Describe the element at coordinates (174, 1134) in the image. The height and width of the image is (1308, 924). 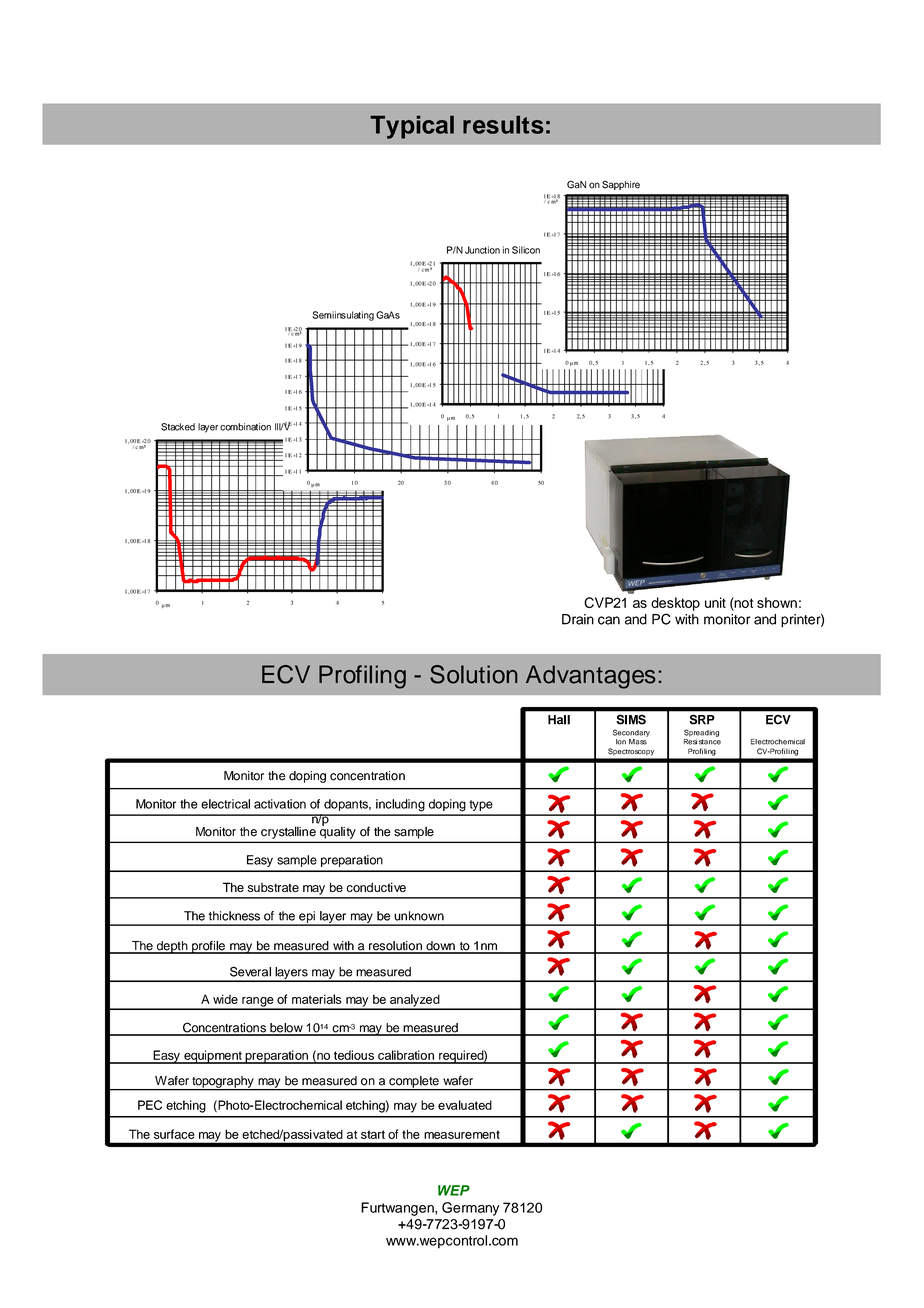
I see `surface` at that location.
